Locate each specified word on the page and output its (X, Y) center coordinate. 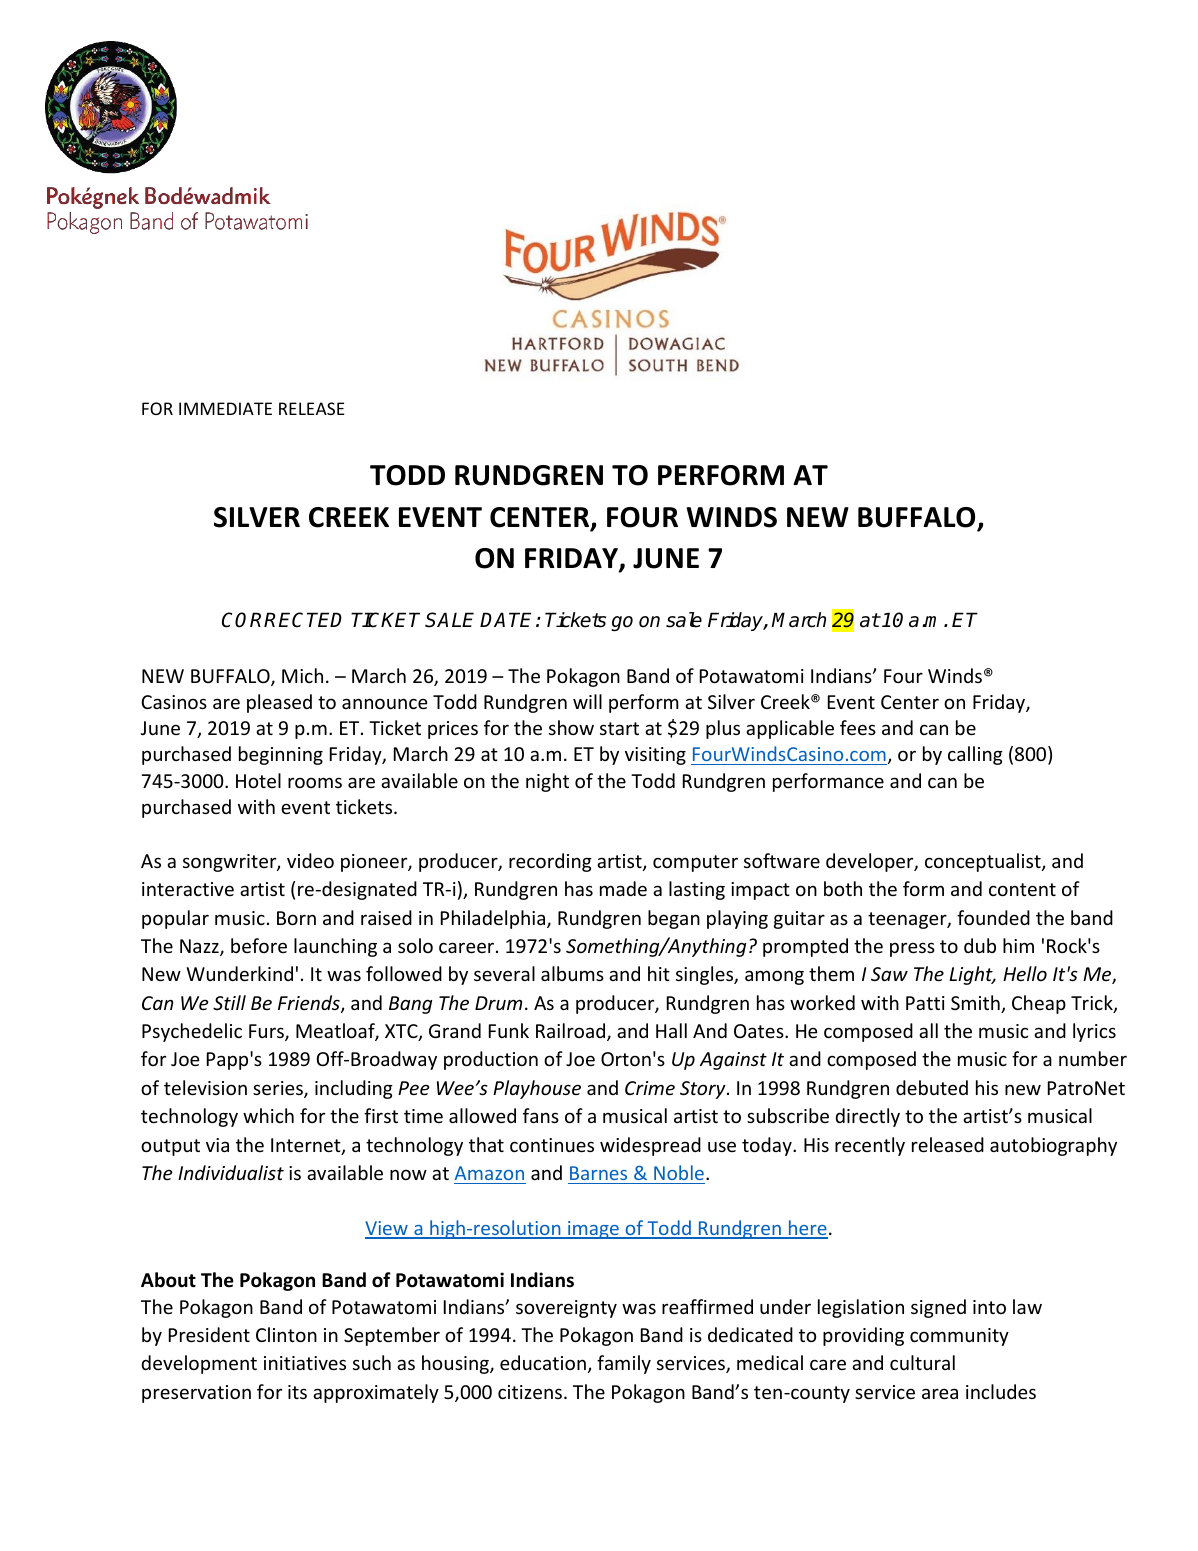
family (624, 1364)
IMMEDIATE (225, 408)
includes (1001, 1391)
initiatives (305, 1363)
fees (858, 727)
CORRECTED (282, 620)
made (623, 888)
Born (296, 918)
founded (993, 917)
